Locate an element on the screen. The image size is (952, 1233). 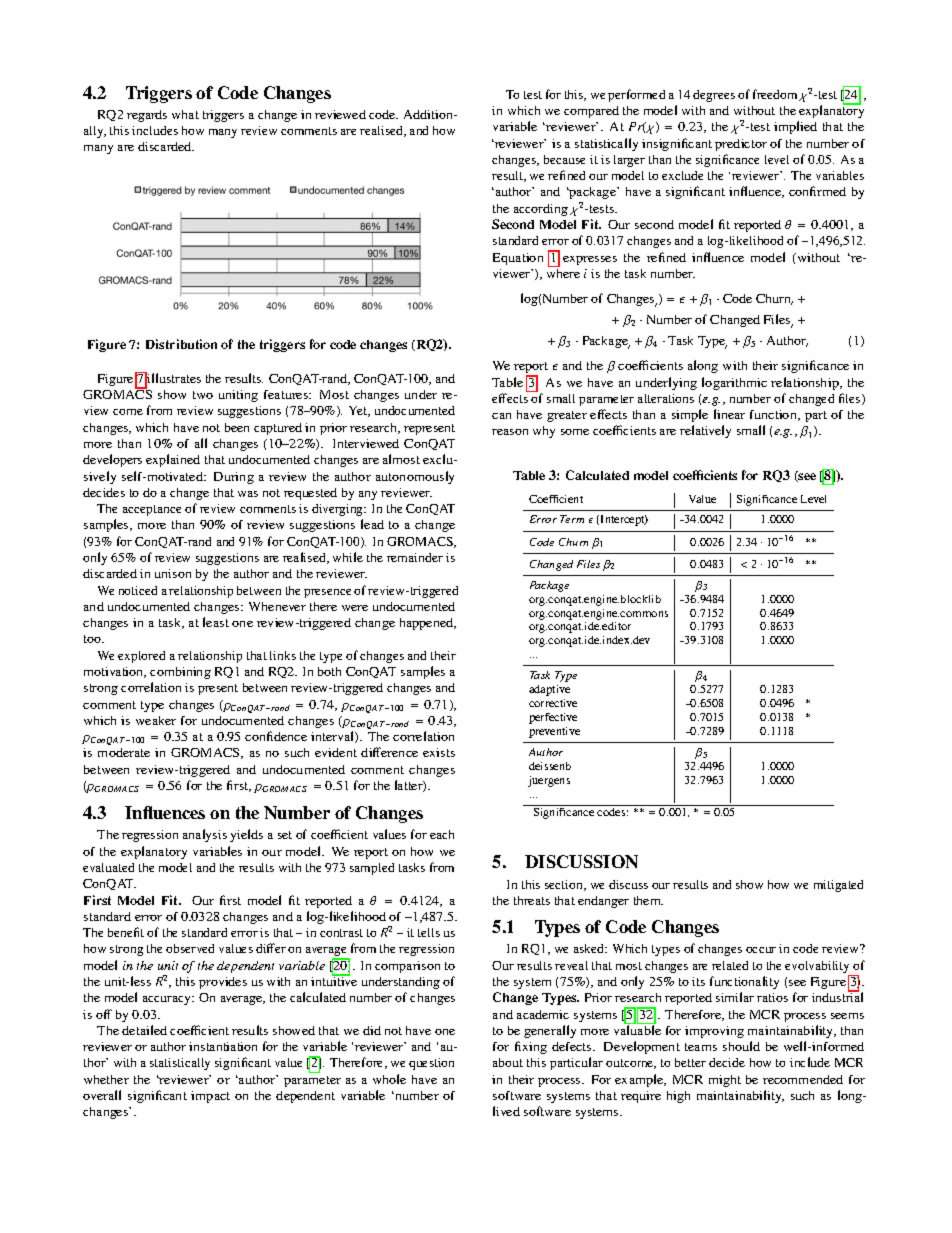
should is located at coordinates (741, 1046).
